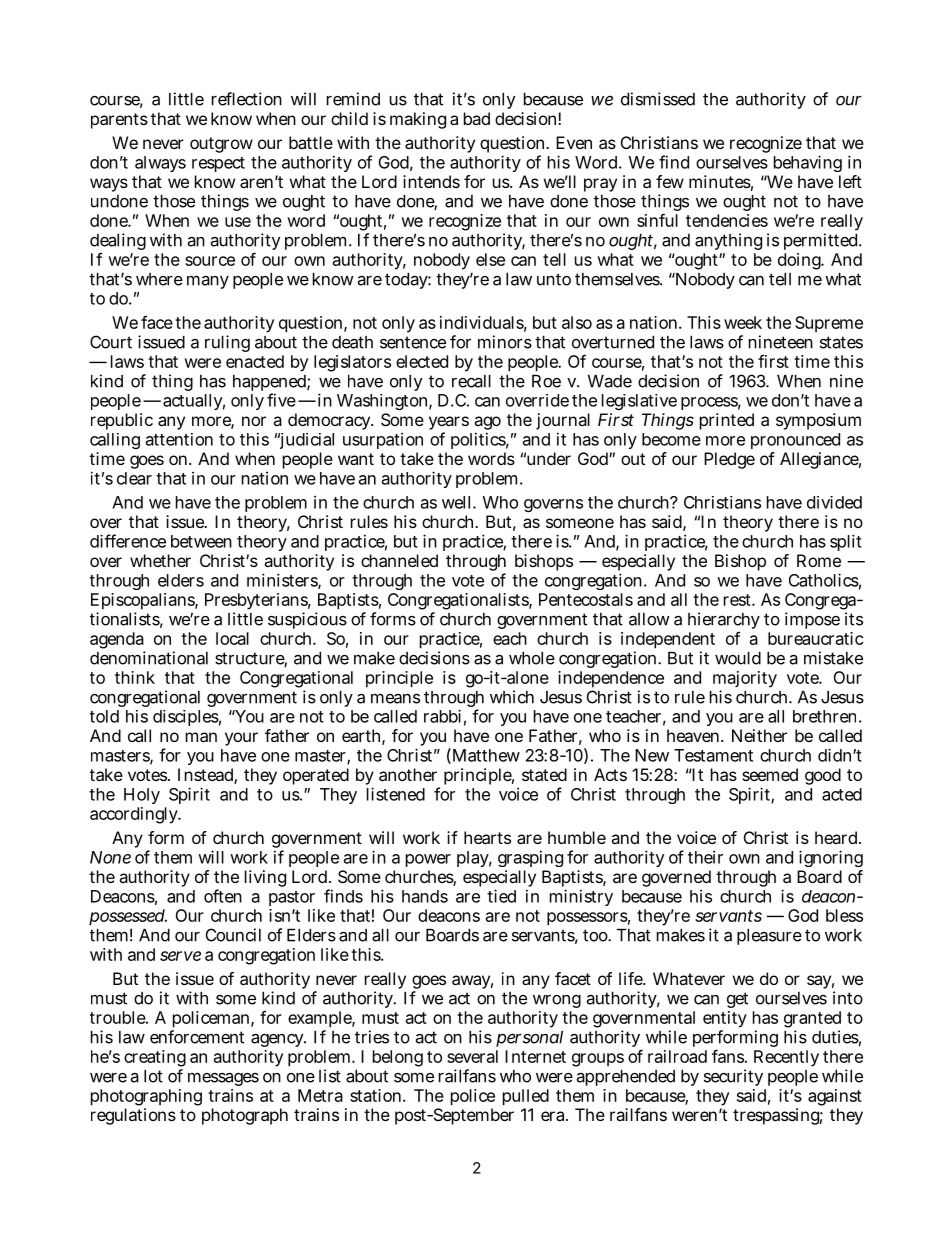 The height and width of the document is (1233, 952). Describe the element at coordinates (472, 1056) in the document. I see `several` at that location.
